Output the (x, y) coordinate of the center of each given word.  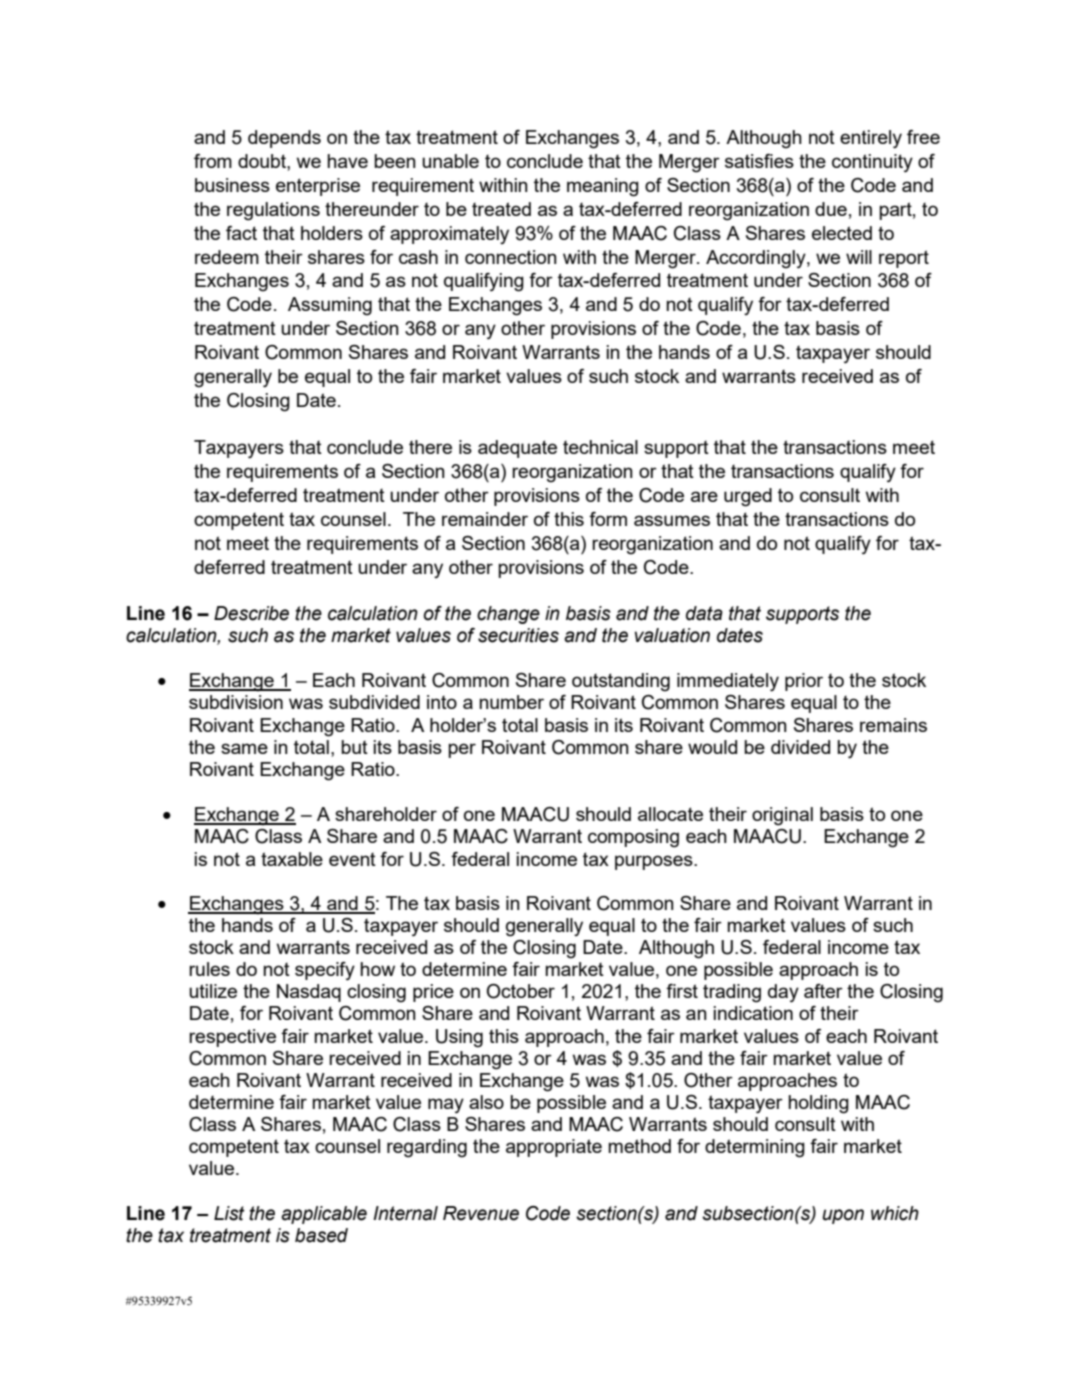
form (608, 519)
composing (633, 838)
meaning (603, 187)
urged (748, 497)
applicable (324, 1215)
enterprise (318, 187)
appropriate (554, 1148)
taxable (292, 859)
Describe (251, 613)
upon (843, 1216)
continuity (872, 163)
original (782, 816)
